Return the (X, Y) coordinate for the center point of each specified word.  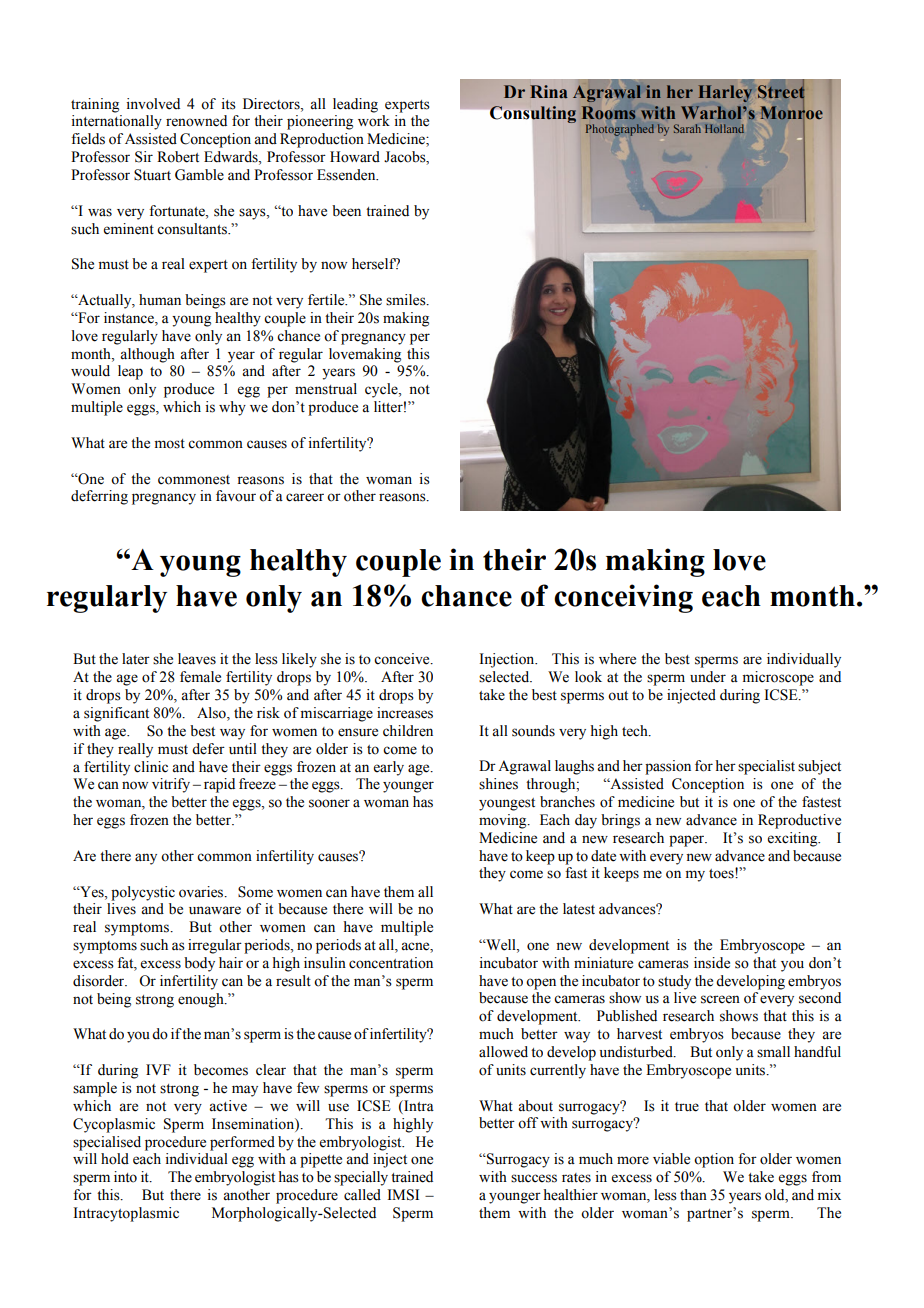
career (305, 497)
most (170, 444)
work (374, 121)
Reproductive (799, 821)
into (125, 1177)
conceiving (623, 598)
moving (504, 821)
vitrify (171, 785)
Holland (724, 128)
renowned (196, 121)
